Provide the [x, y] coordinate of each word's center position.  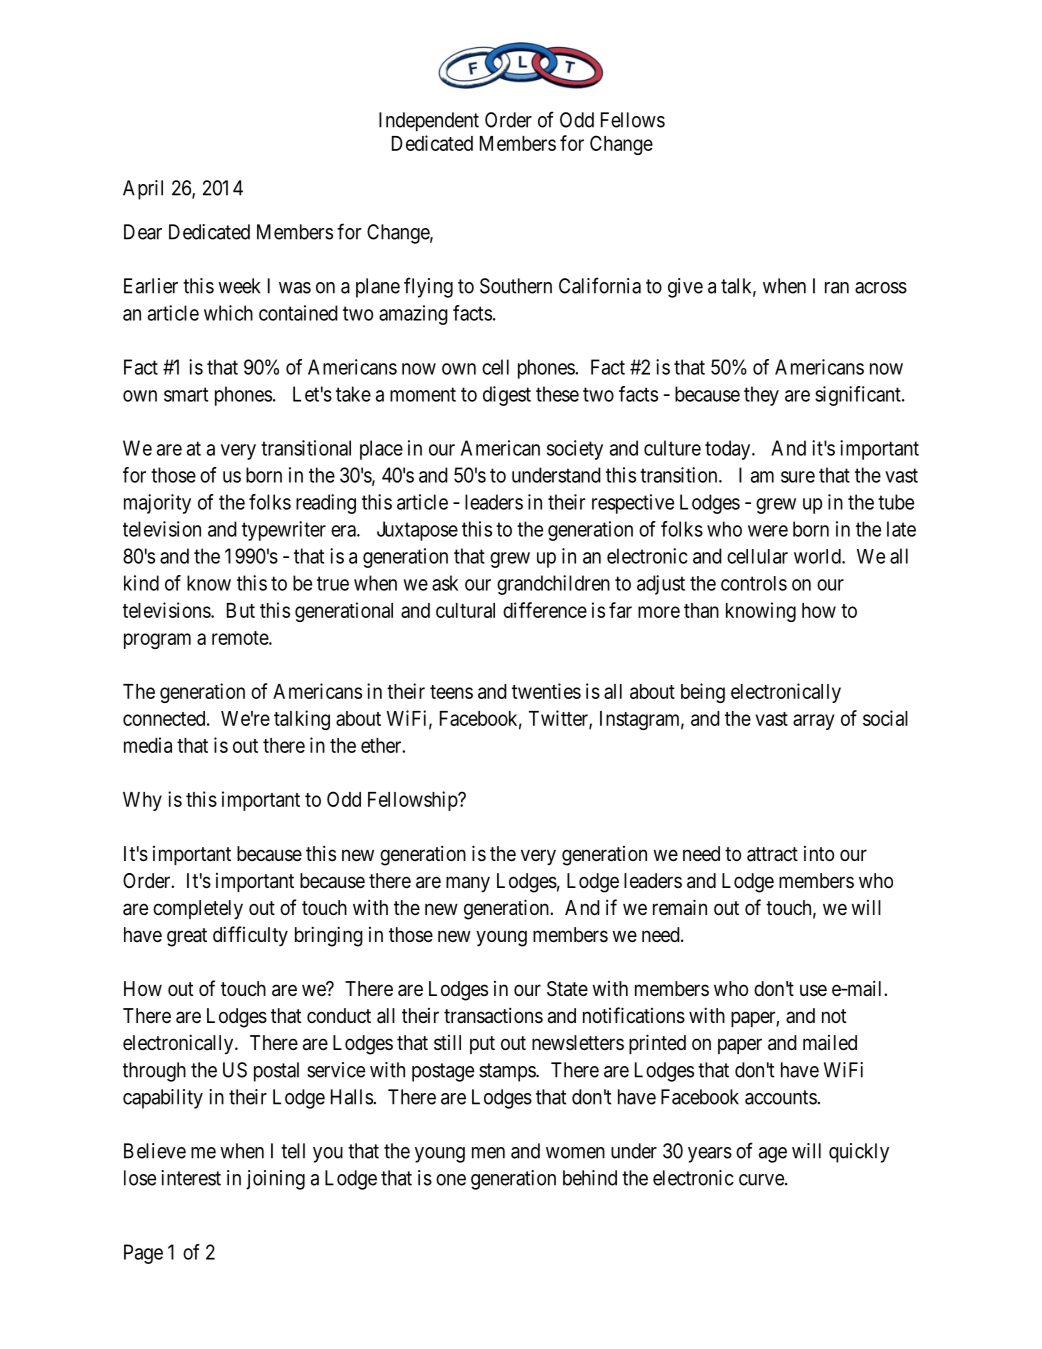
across [881, 288]
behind [590, 1178]
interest [191, 1178]
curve [762, 1180]
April [143, 190]
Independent [429, 121]
